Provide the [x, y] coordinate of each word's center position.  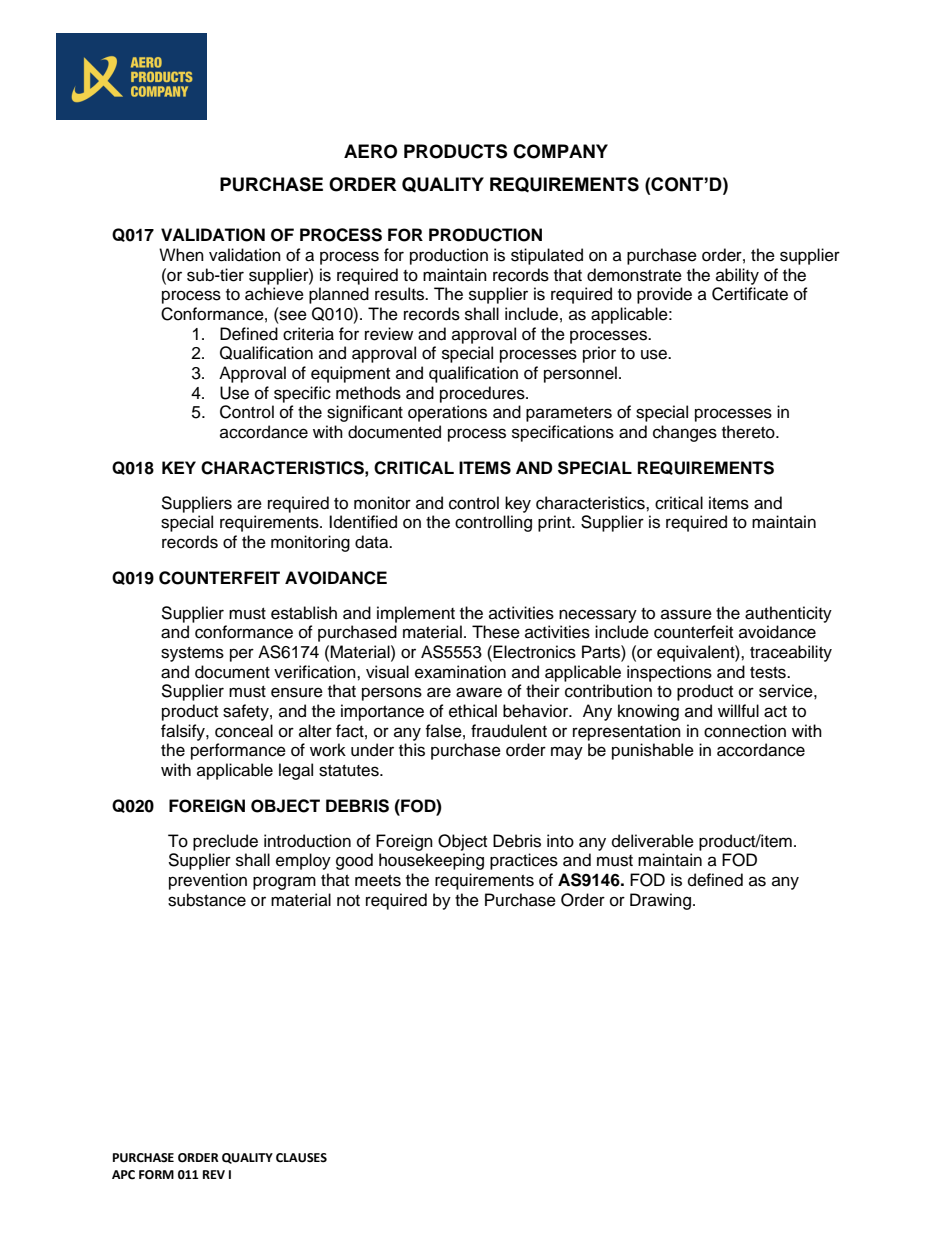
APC [123, 1175]
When [181, 255]
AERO [370, 151]
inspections [669, 673]
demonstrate [634, 275]
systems [192, 654]
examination [460, 672]
